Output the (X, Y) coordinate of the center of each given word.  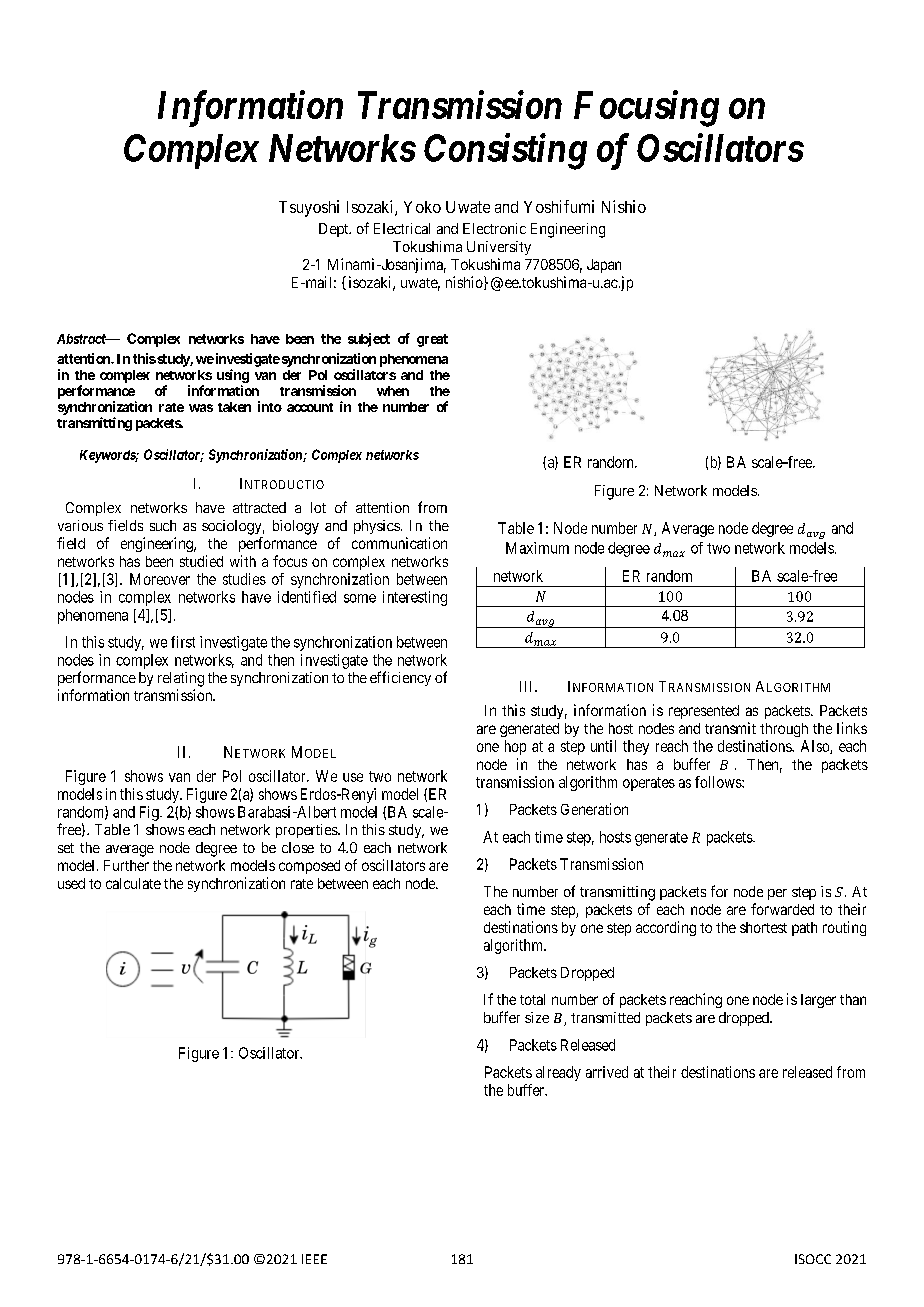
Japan (604, 266)
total (532, 999)
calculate (133, 883)
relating (181, 679)
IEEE (314, 1259)
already (558, 1073)
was (201, 408)
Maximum (537, 548)
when (393, 391)
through (784, 730)
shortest (763, 927)
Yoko (422, 207)
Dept (335, 230)
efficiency (400, 678)
